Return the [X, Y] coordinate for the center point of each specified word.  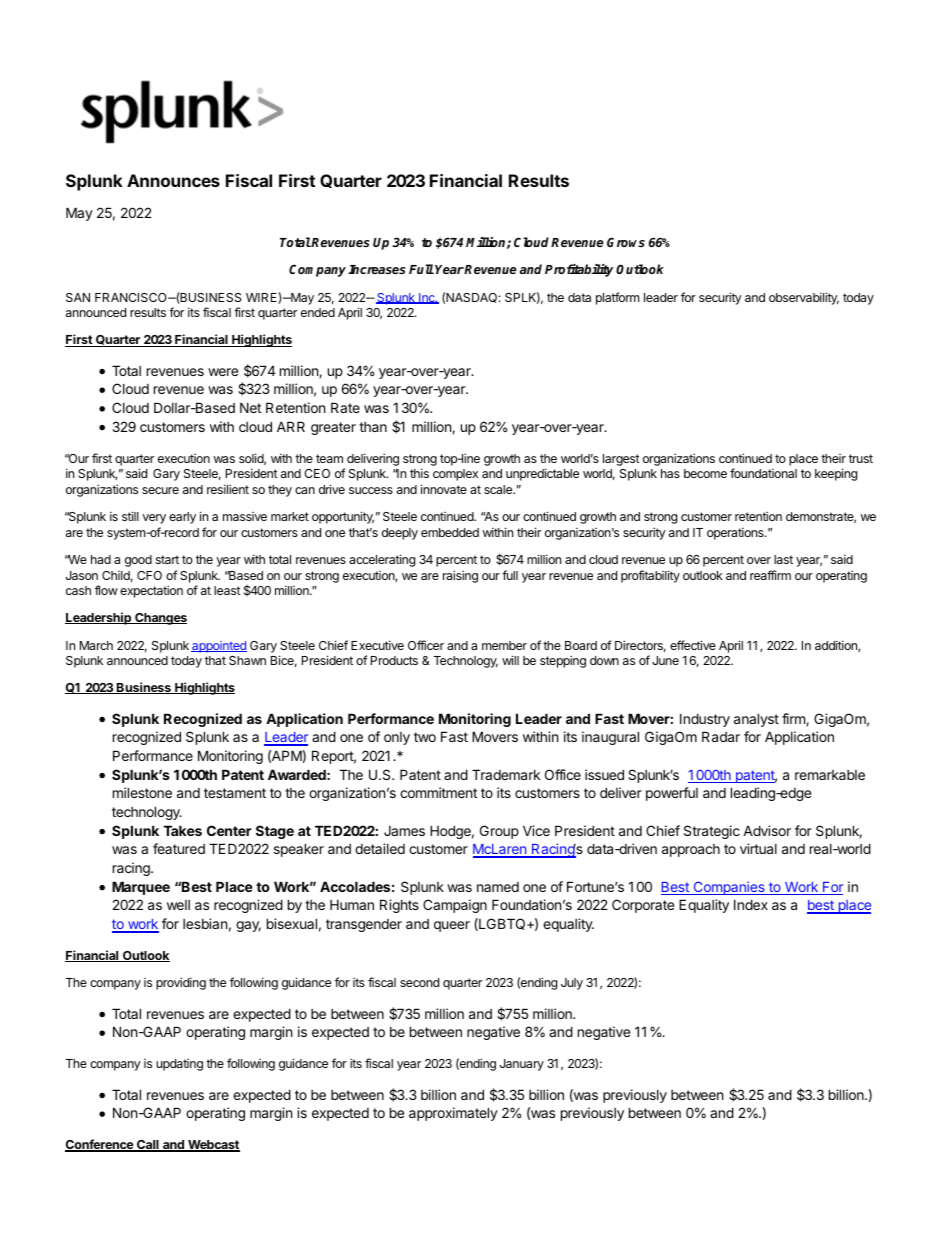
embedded [450, 532]
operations [736, 533]
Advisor [767, 830]
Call [148, 1146]
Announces [173, 180]
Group [499, 832]
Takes [182, 830]
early [182, 518]
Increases [377, 269]
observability [804, 298]
